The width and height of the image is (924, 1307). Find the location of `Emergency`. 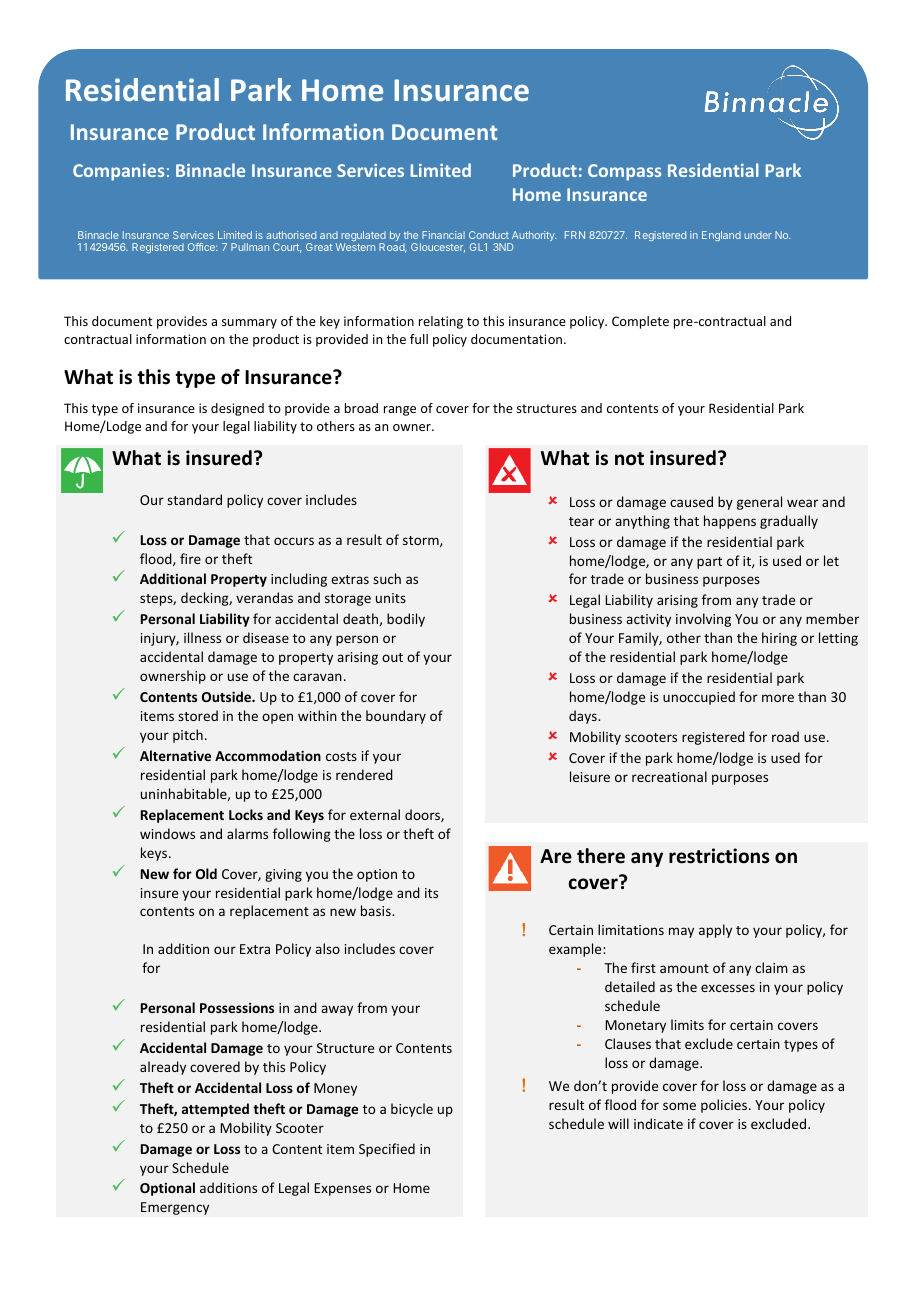

Emergency is located at coordinates (175, 1208).
